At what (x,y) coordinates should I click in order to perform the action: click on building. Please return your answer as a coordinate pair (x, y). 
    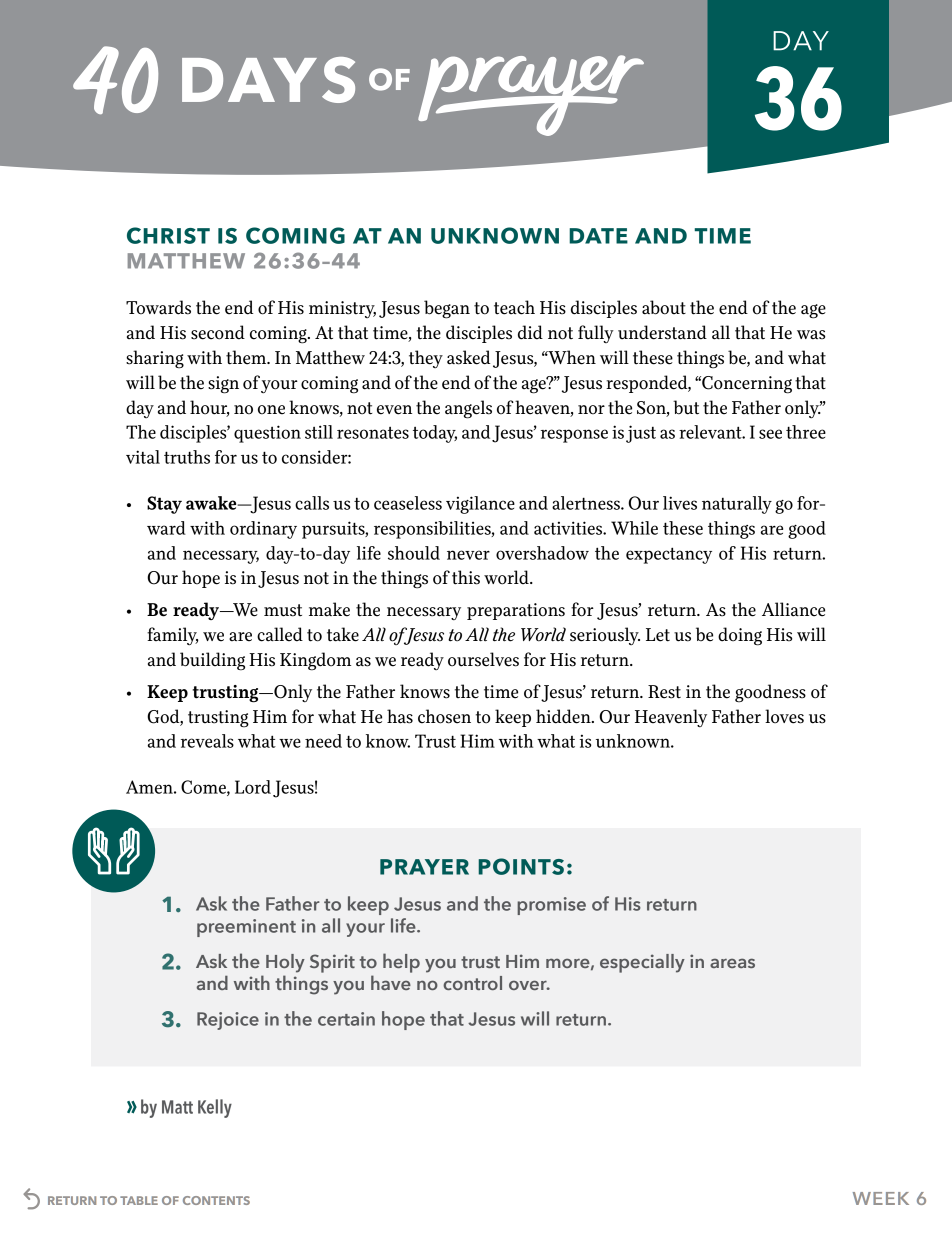
    Looking at the image, I should click on (212, 661).
